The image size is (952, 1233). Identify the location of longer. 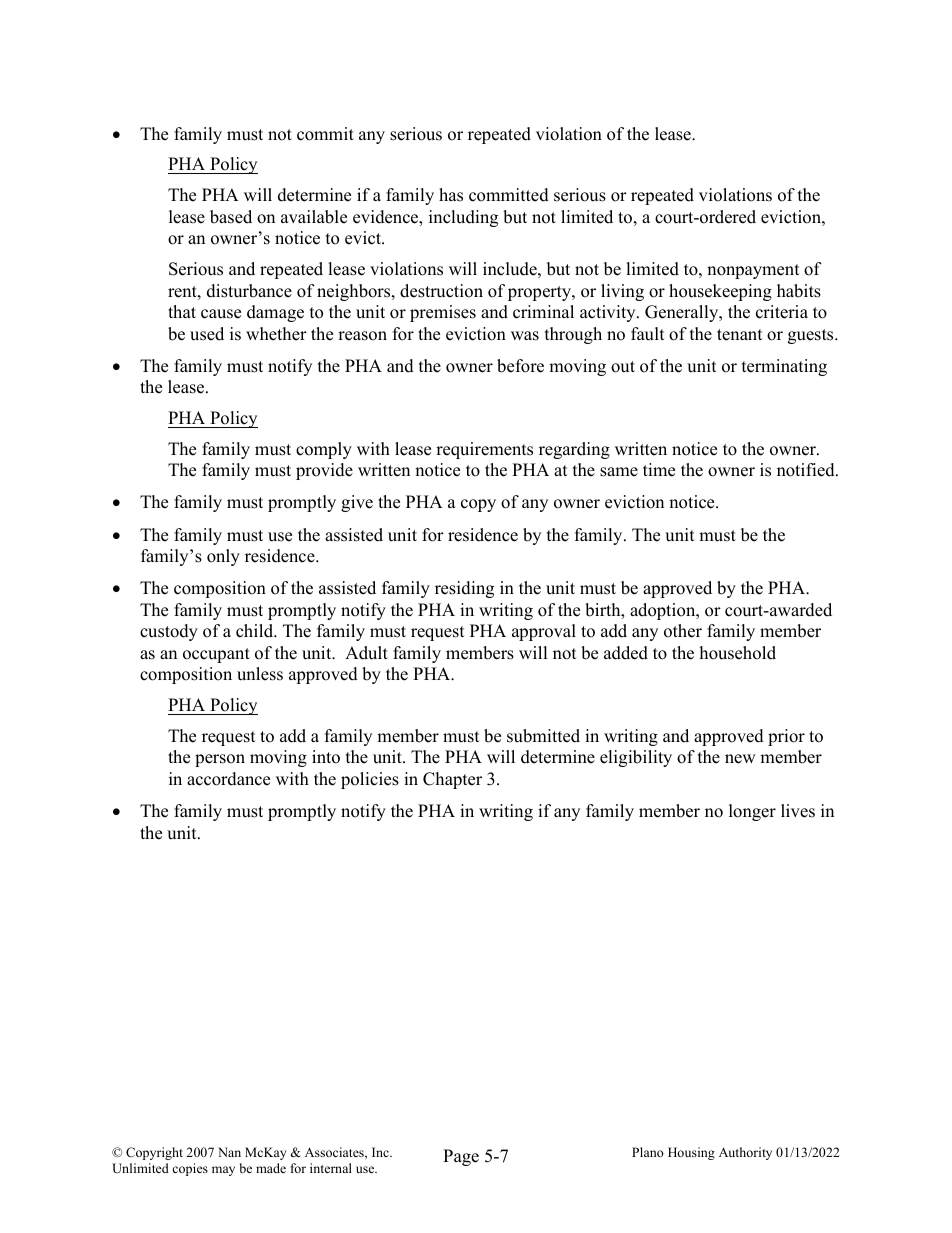
(752, 812).
